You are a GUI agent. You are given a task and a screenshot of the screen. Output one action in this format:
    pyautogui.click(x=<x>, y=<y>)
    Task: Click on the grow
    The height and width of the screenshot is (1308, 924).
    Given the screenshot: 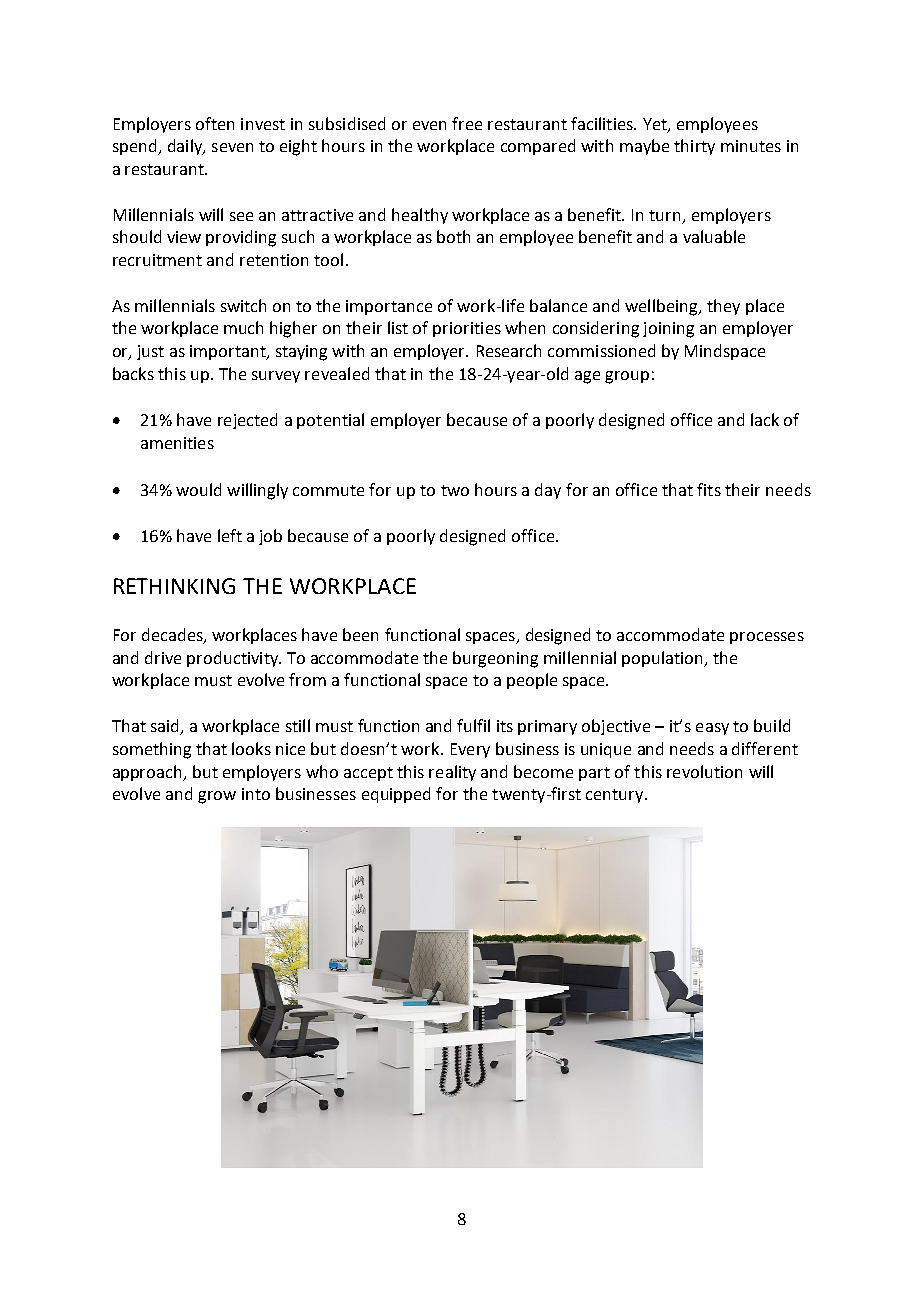 What is the action you would take?
    pyautogui.click(x=217, y=797)
